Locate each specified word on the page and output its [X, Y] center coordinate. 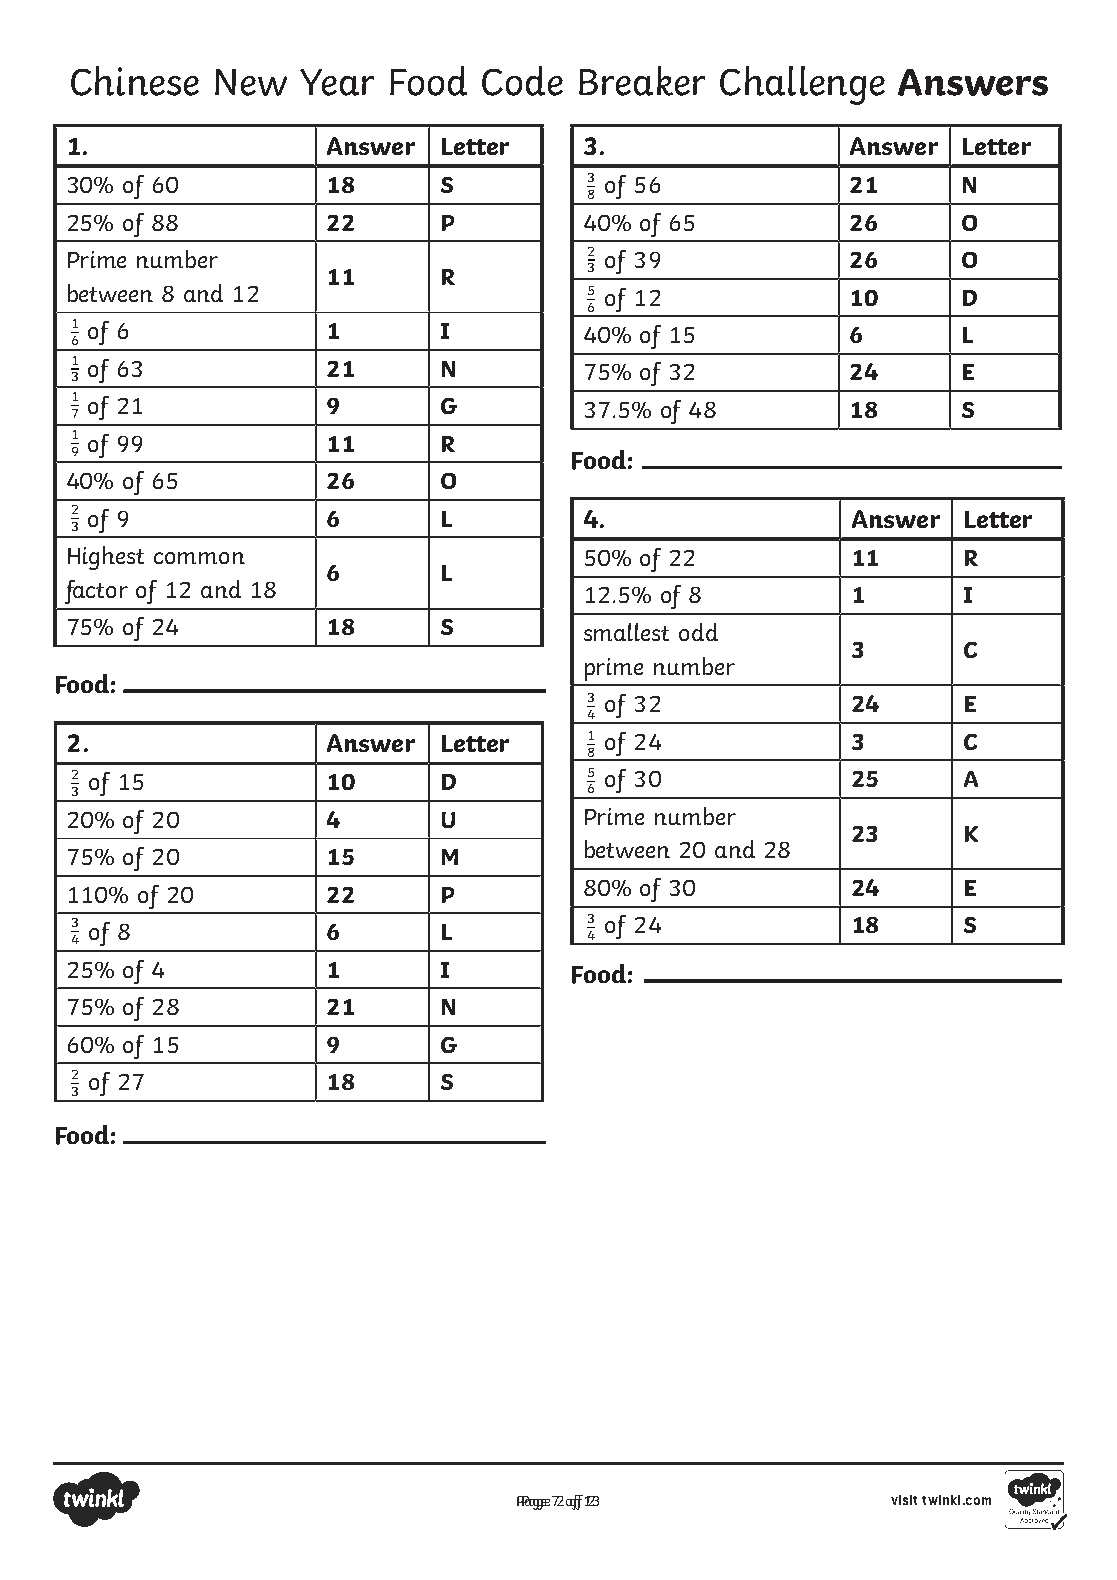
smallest [626, 632]
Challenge [802, 85]
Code [522, 81]
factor [96, 592]
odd [698, 632]
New [251, 82]
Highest [106, 558]
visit [904, 1500]
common [199, 558]
